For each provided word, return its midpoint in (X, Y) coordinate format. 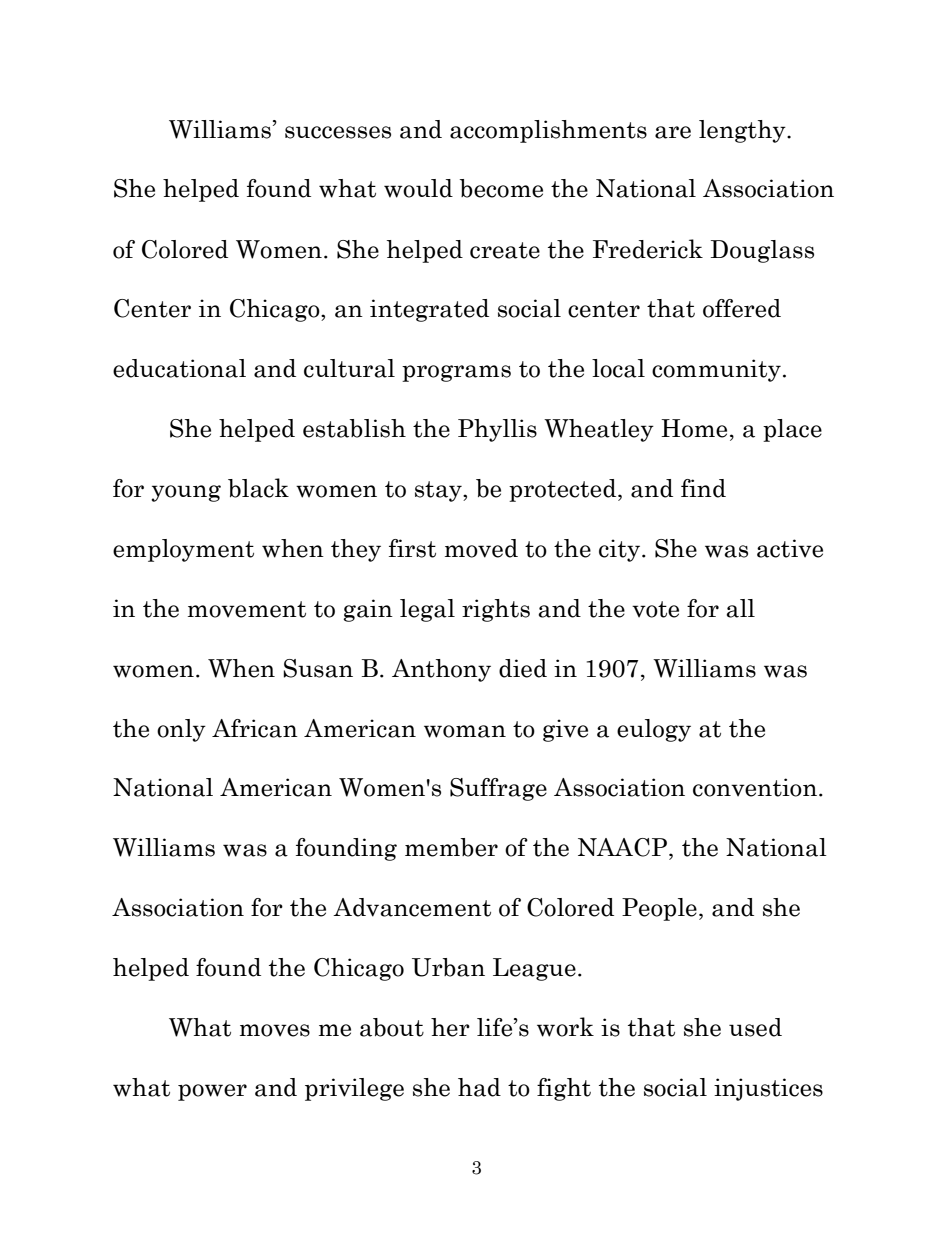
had (479, 1087)
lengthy (743, 131)
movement (247, 609)
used (755, 1027)
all (740, 608)
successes (338, 132)
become (501, 188)
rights (496, 610)
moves (275, 1030)
